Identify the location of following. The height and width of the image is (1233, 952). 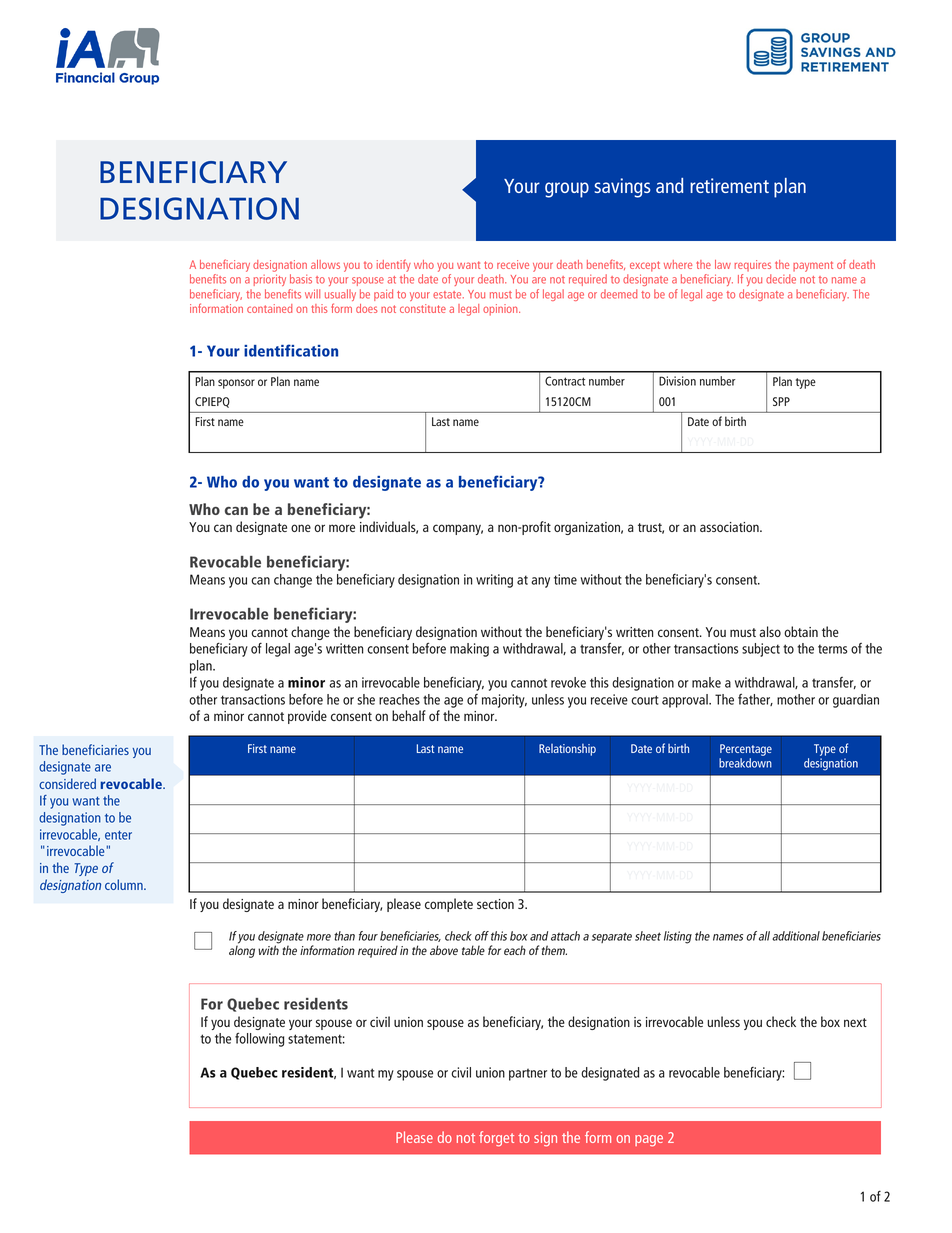
(259, 1039).
